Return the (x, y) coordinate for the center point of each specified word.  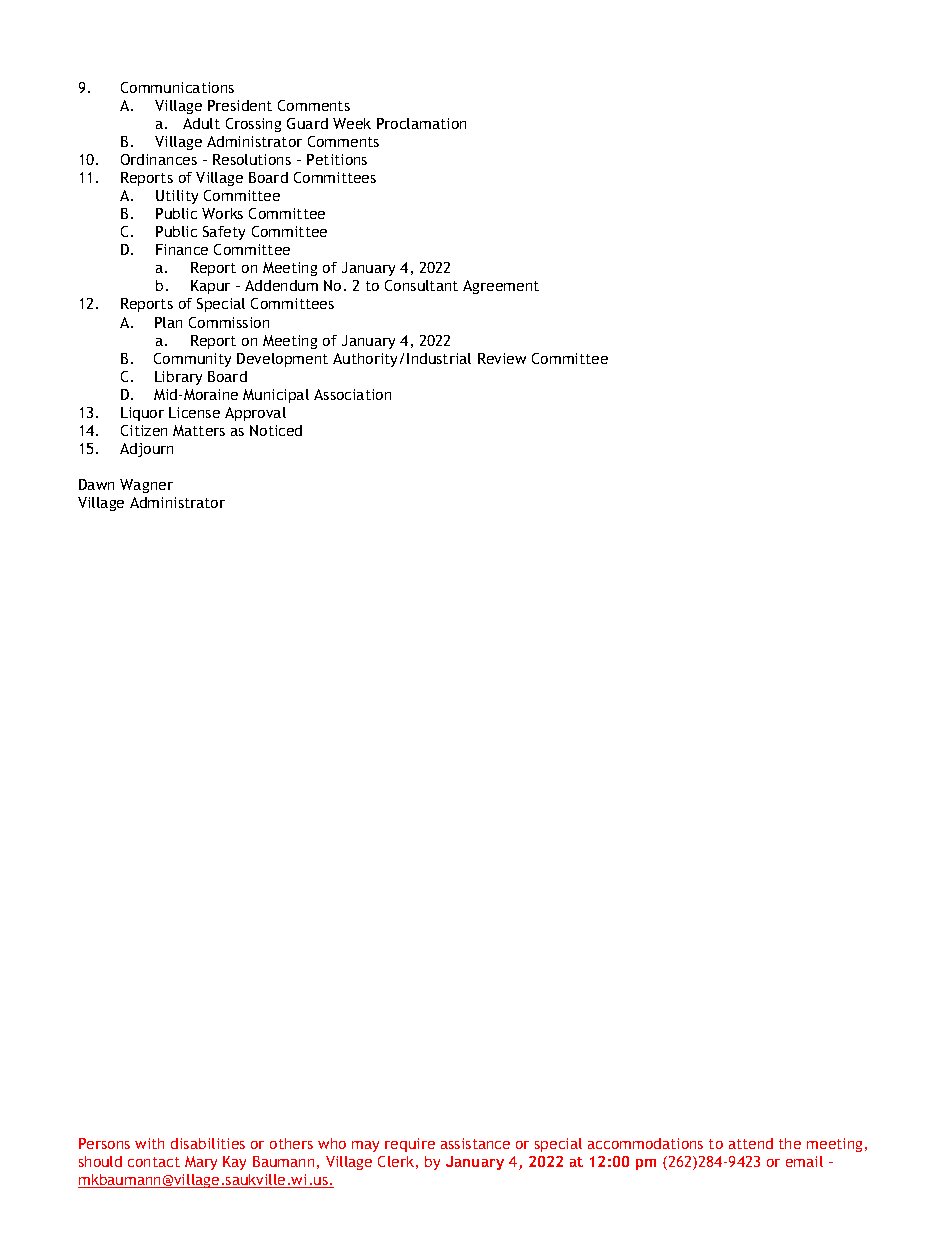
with (149, 1143)
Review (502, 358)
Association (352, 394)
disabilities (208, 1143)
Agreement (501, 287)
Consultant (421, 285)
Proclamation (421, 123)
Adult (201, 123)
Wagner (146, 486)
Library (178, 378)
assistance (475, 1143)
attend (751, 1143)
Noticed (276, 430)
